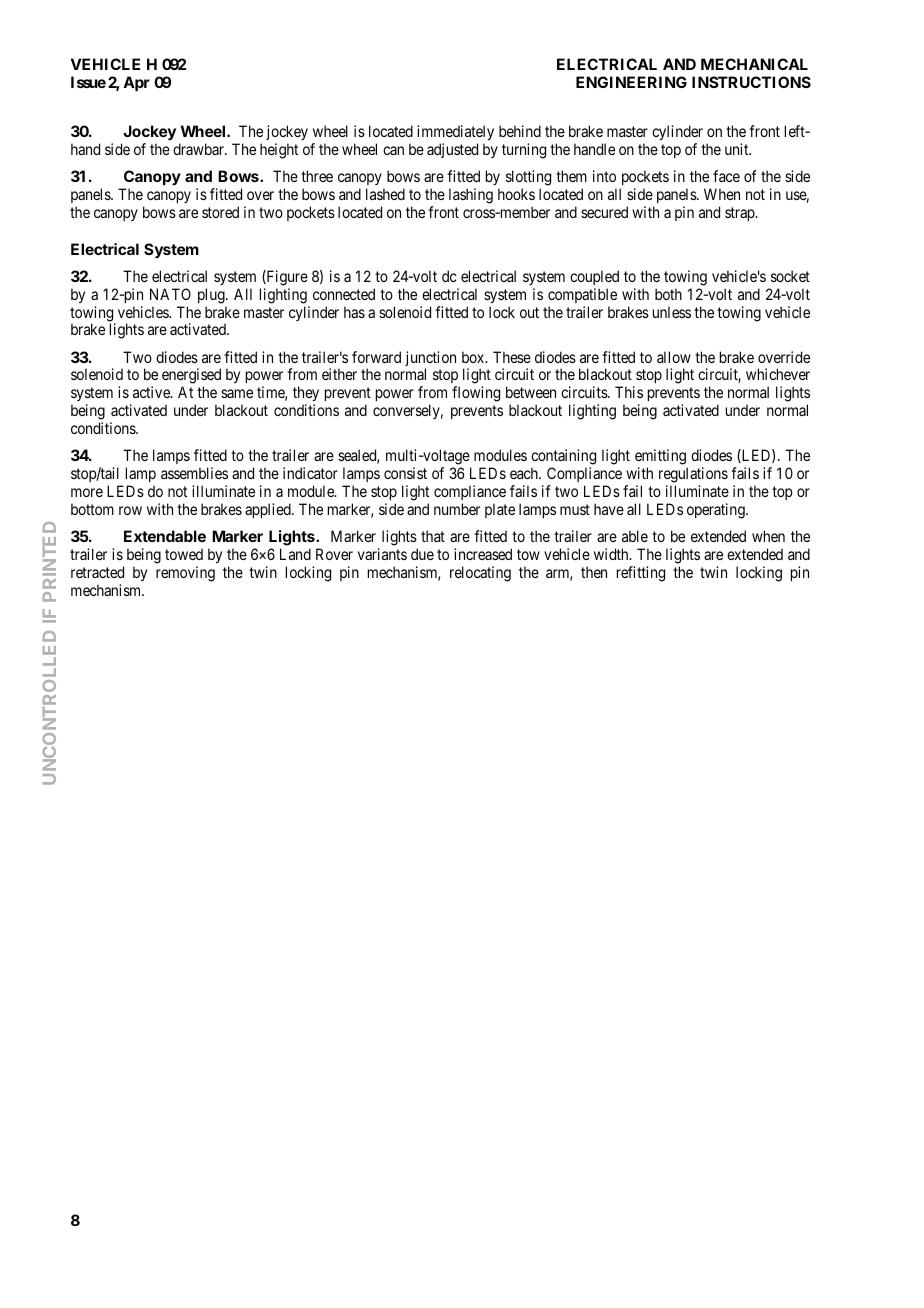 This image has width=924, height=1308. What do you see at coordinates (136, 83) in the image?
I see `Apr` at bounding box center [136, 83].
